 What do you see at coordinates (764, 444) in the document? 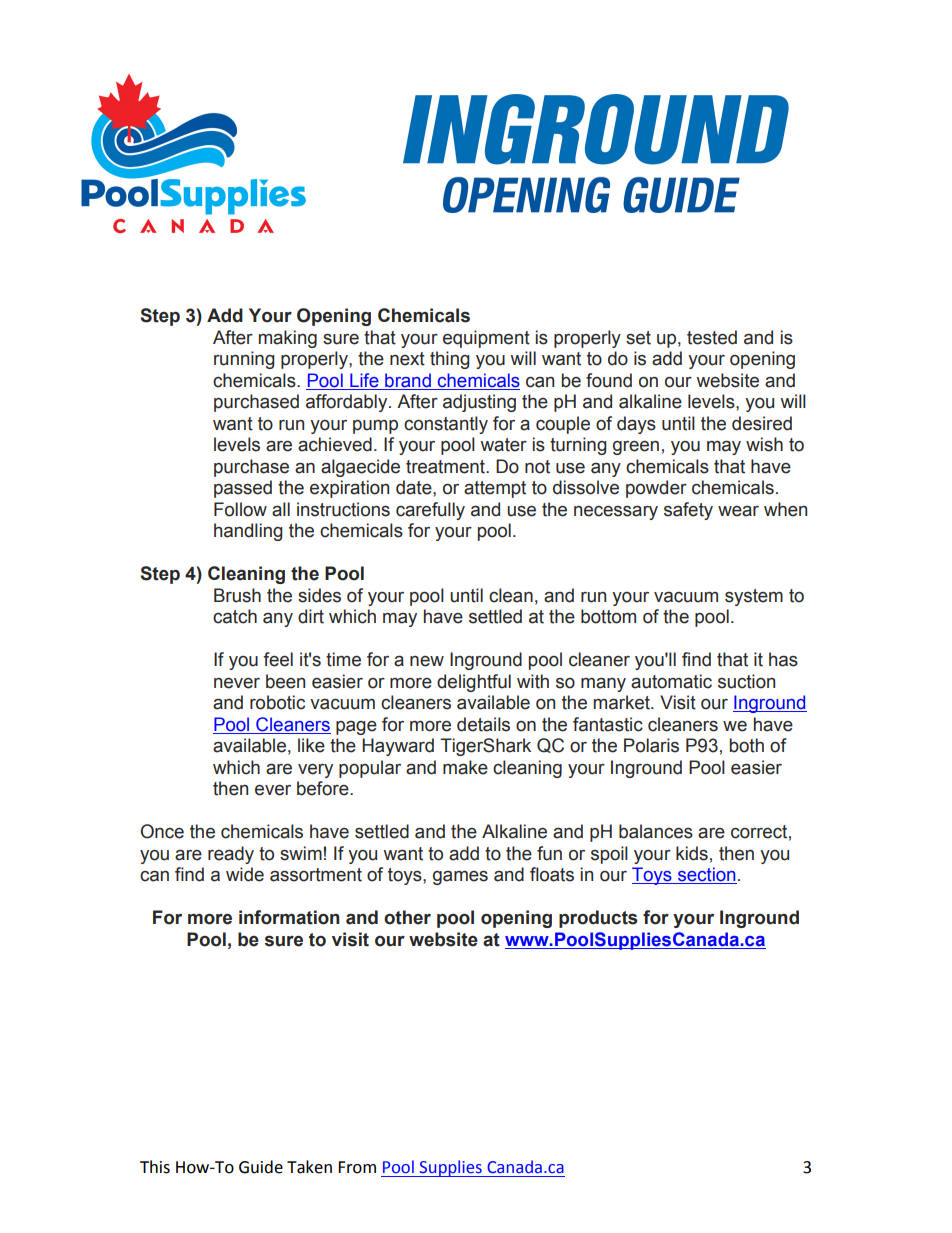
I see `wish` at bounding box center [764, 444].
